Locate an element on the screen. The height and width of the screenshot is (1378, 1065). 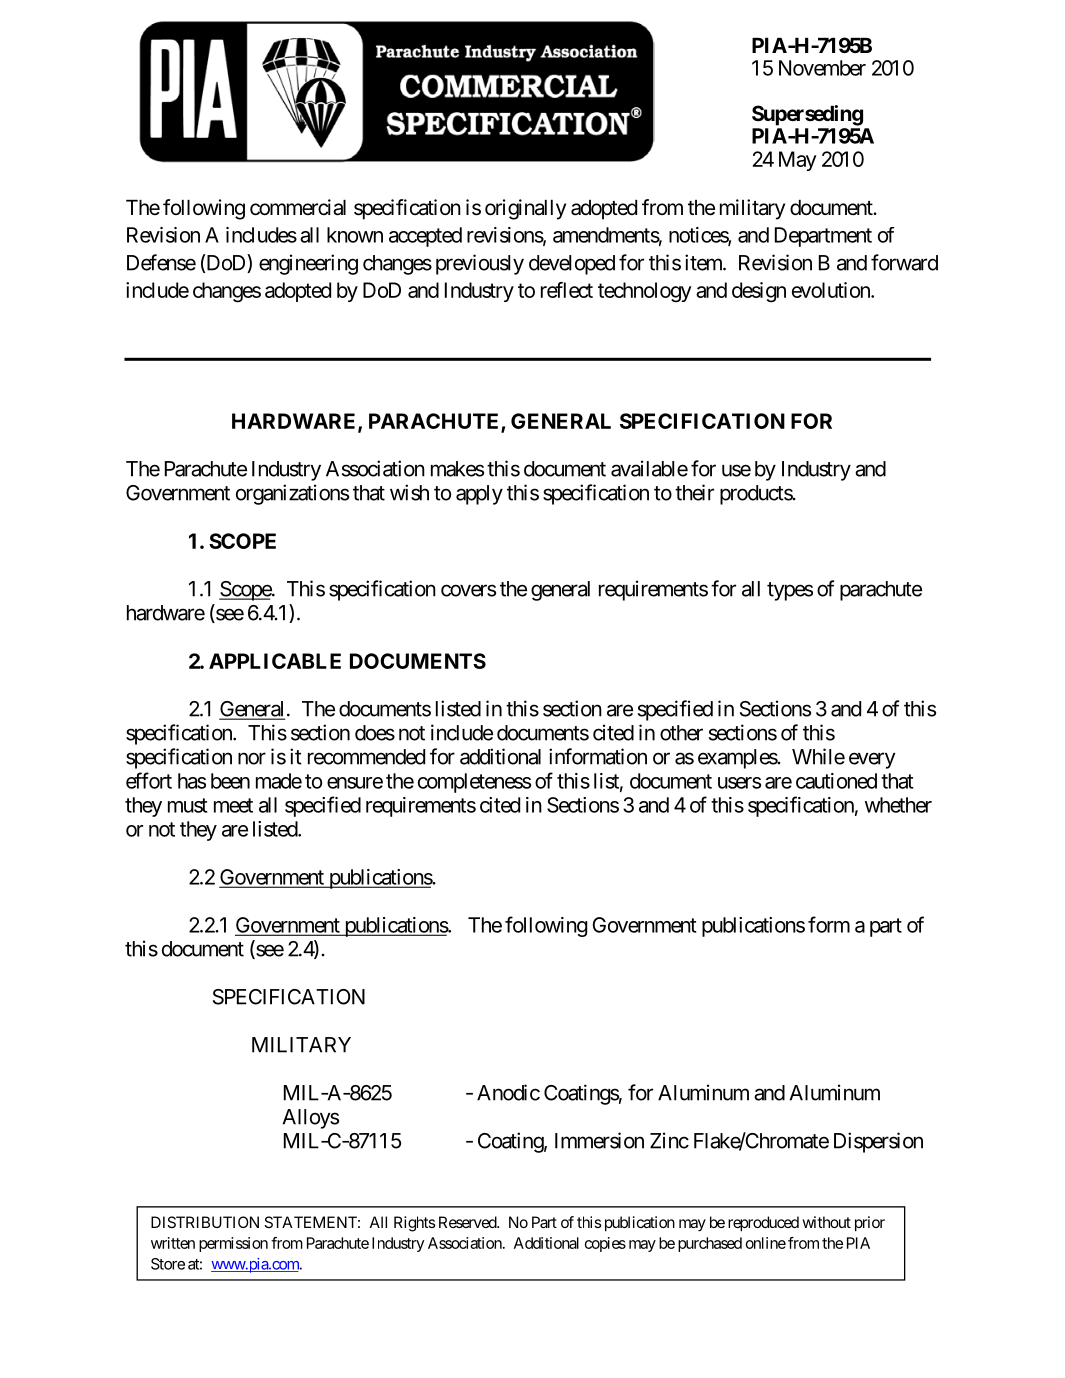
originally is located at coordinates (525, 209).
